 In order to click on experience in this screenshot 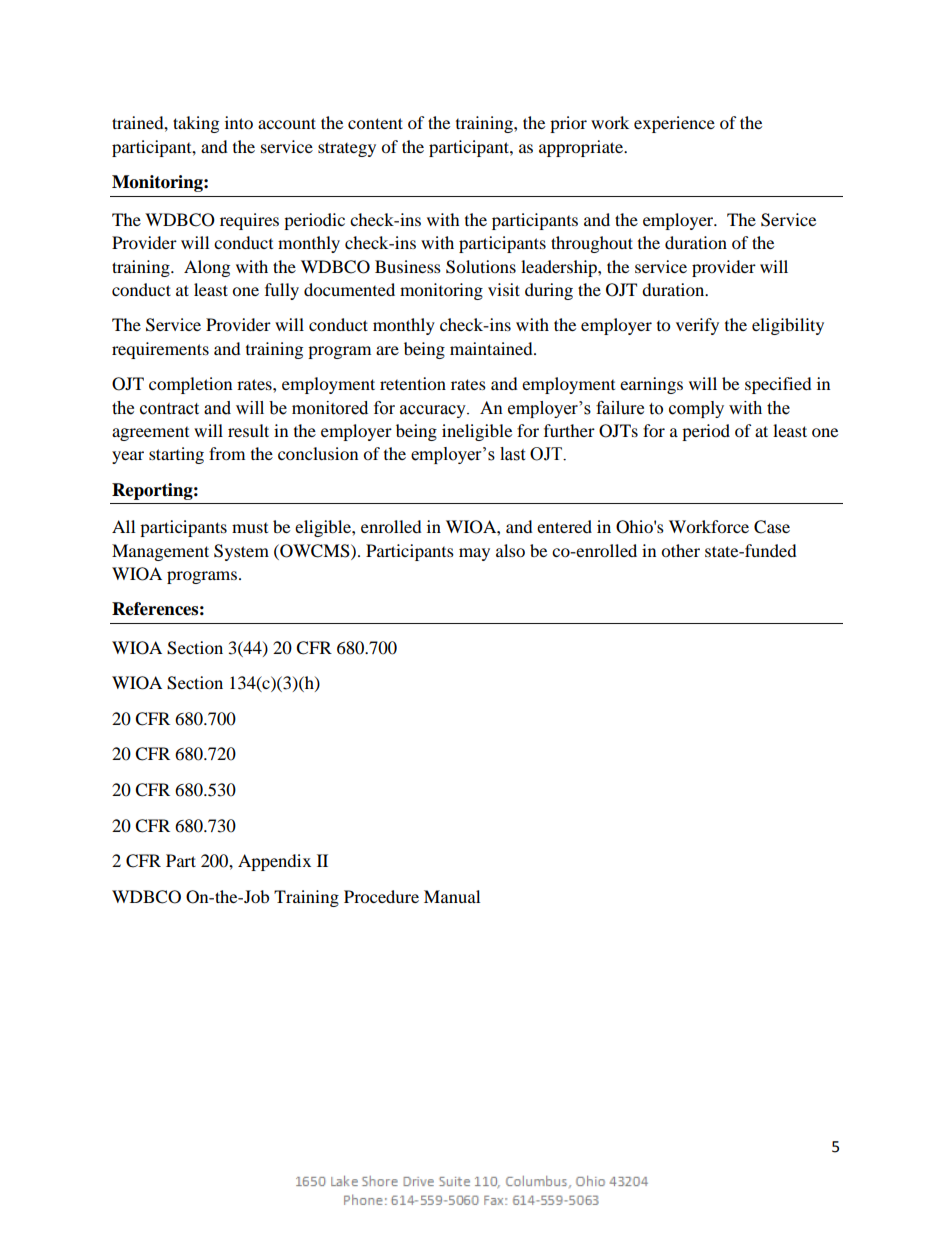, I will do `click(674, 124)`.
